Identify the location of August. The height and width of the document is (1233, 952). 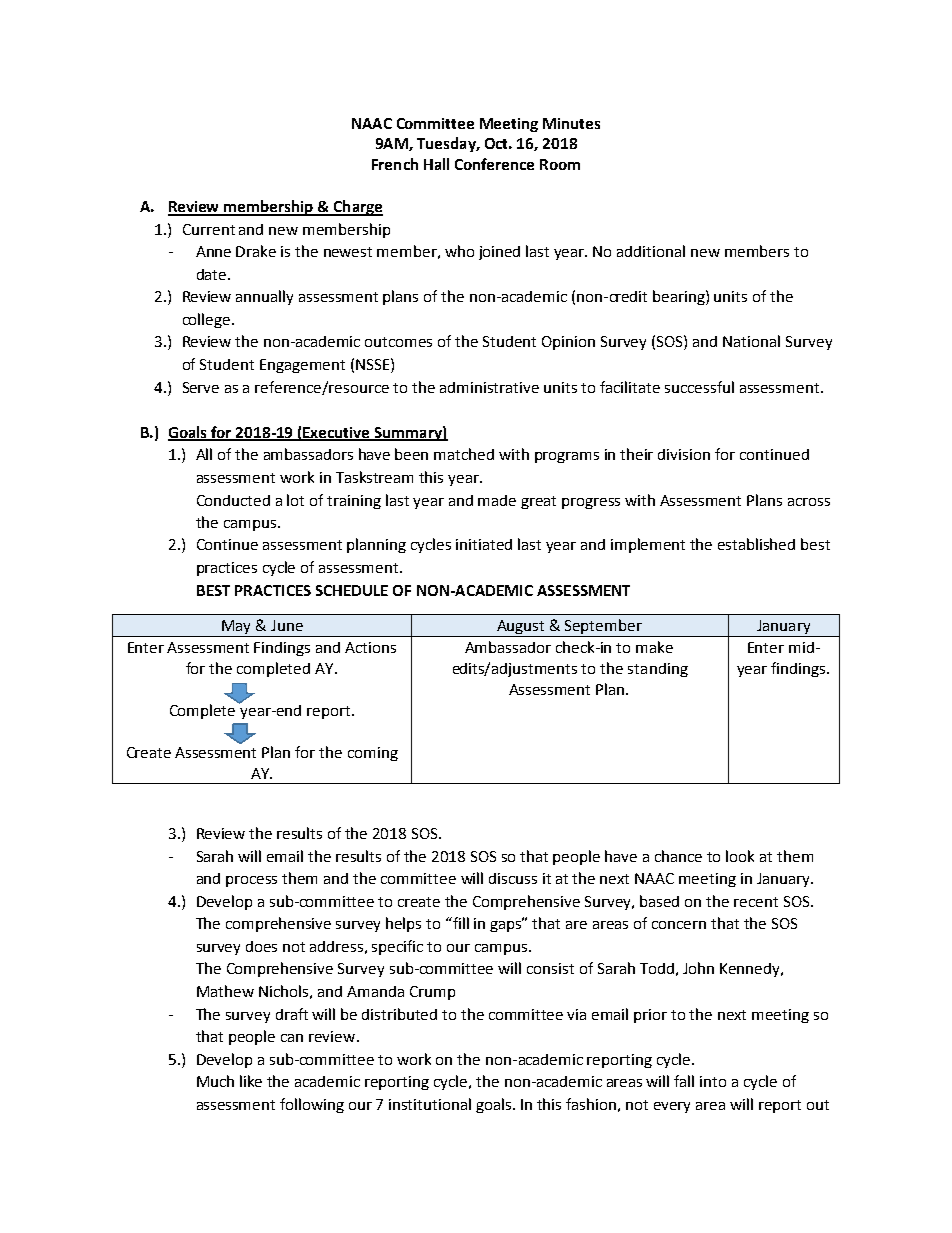
(521, 628).
